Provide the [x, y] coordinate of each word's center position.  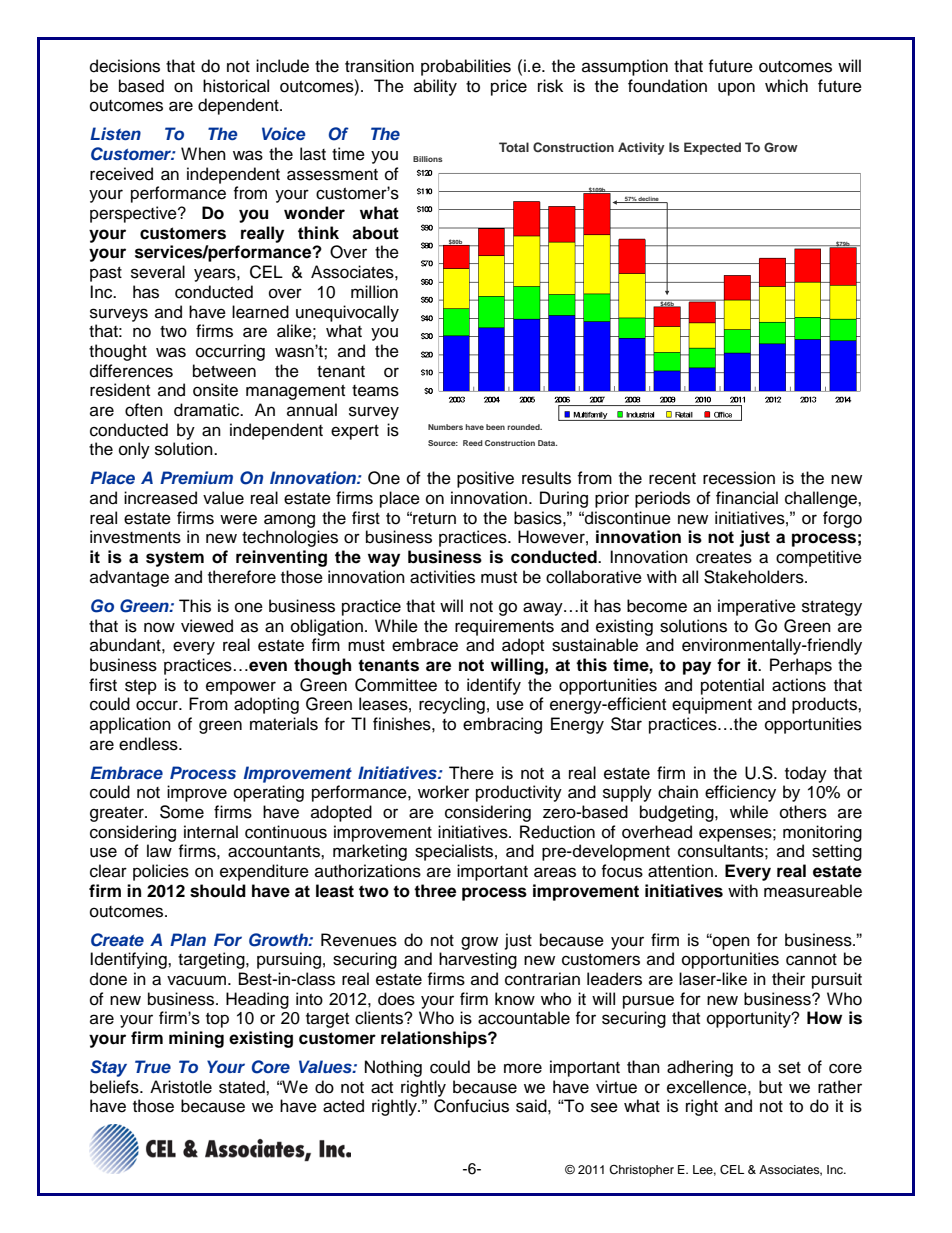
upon [736, 89]
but [770, 1087]
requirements [504, 627]
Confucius [471, 1106]
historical [236, 86]
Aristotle [181, 1087]
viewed [207, 626]
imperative [757, 607]
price [509, 87]
